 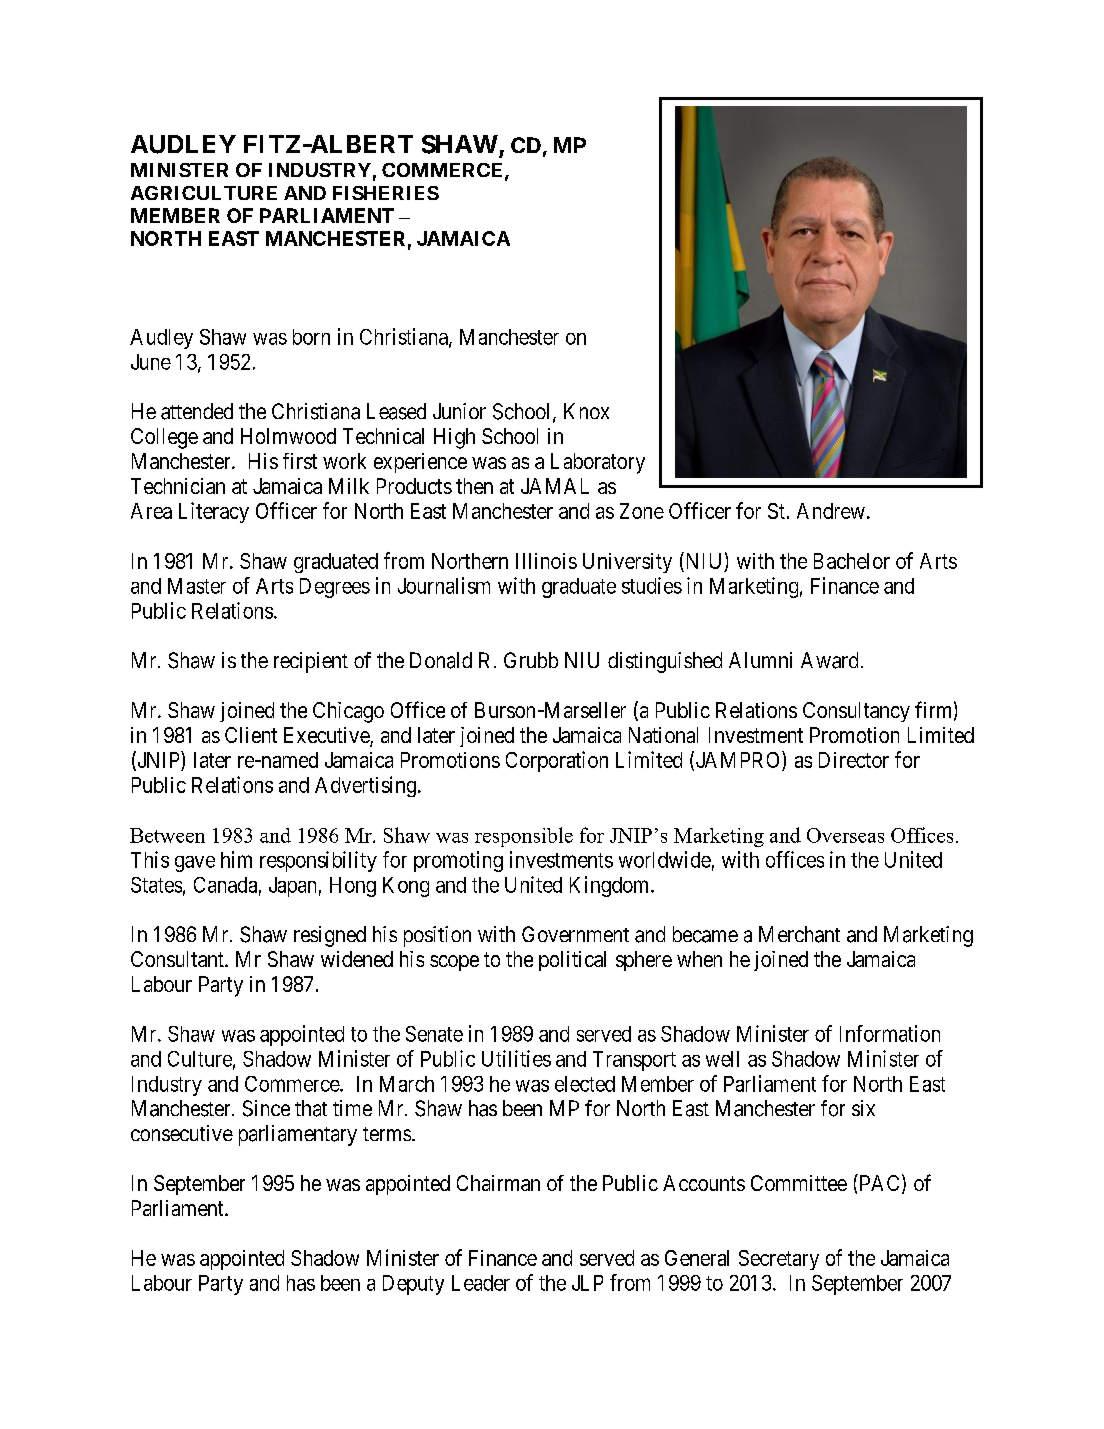 I want to click on Overseas, so click(x=845, y=835).
